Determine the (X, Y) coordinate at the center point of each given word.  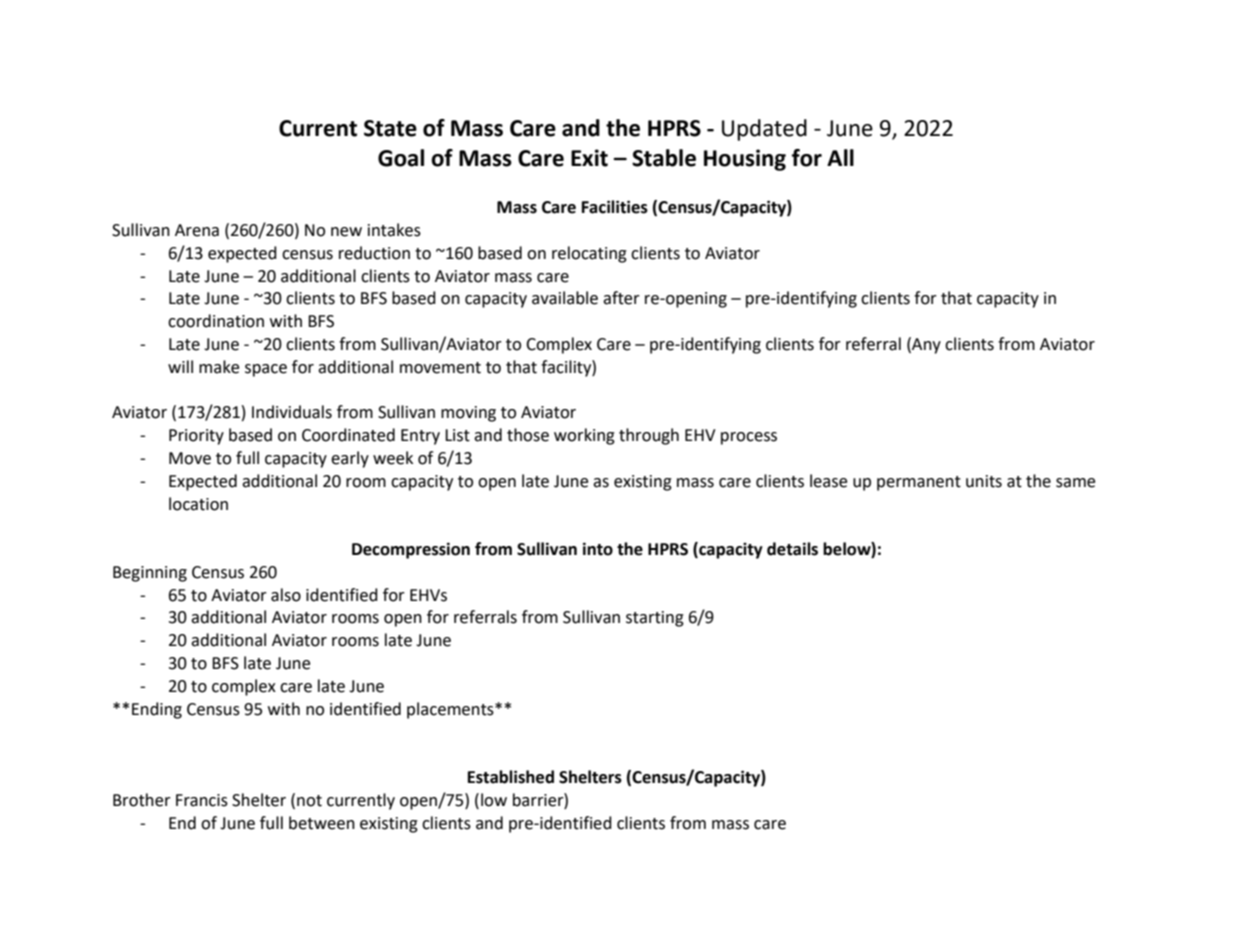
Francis (202, 800)
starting (655, 619)
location (198, 504)
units (984, 481)
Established (511, 777)
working (584, 436)
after (621, 298)
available (565, 298)
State (390, 128)
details (792, 549)
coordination (216, 321)
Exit (589, 158)
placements (451, 710)
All (840, 157)
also (286, 595)
